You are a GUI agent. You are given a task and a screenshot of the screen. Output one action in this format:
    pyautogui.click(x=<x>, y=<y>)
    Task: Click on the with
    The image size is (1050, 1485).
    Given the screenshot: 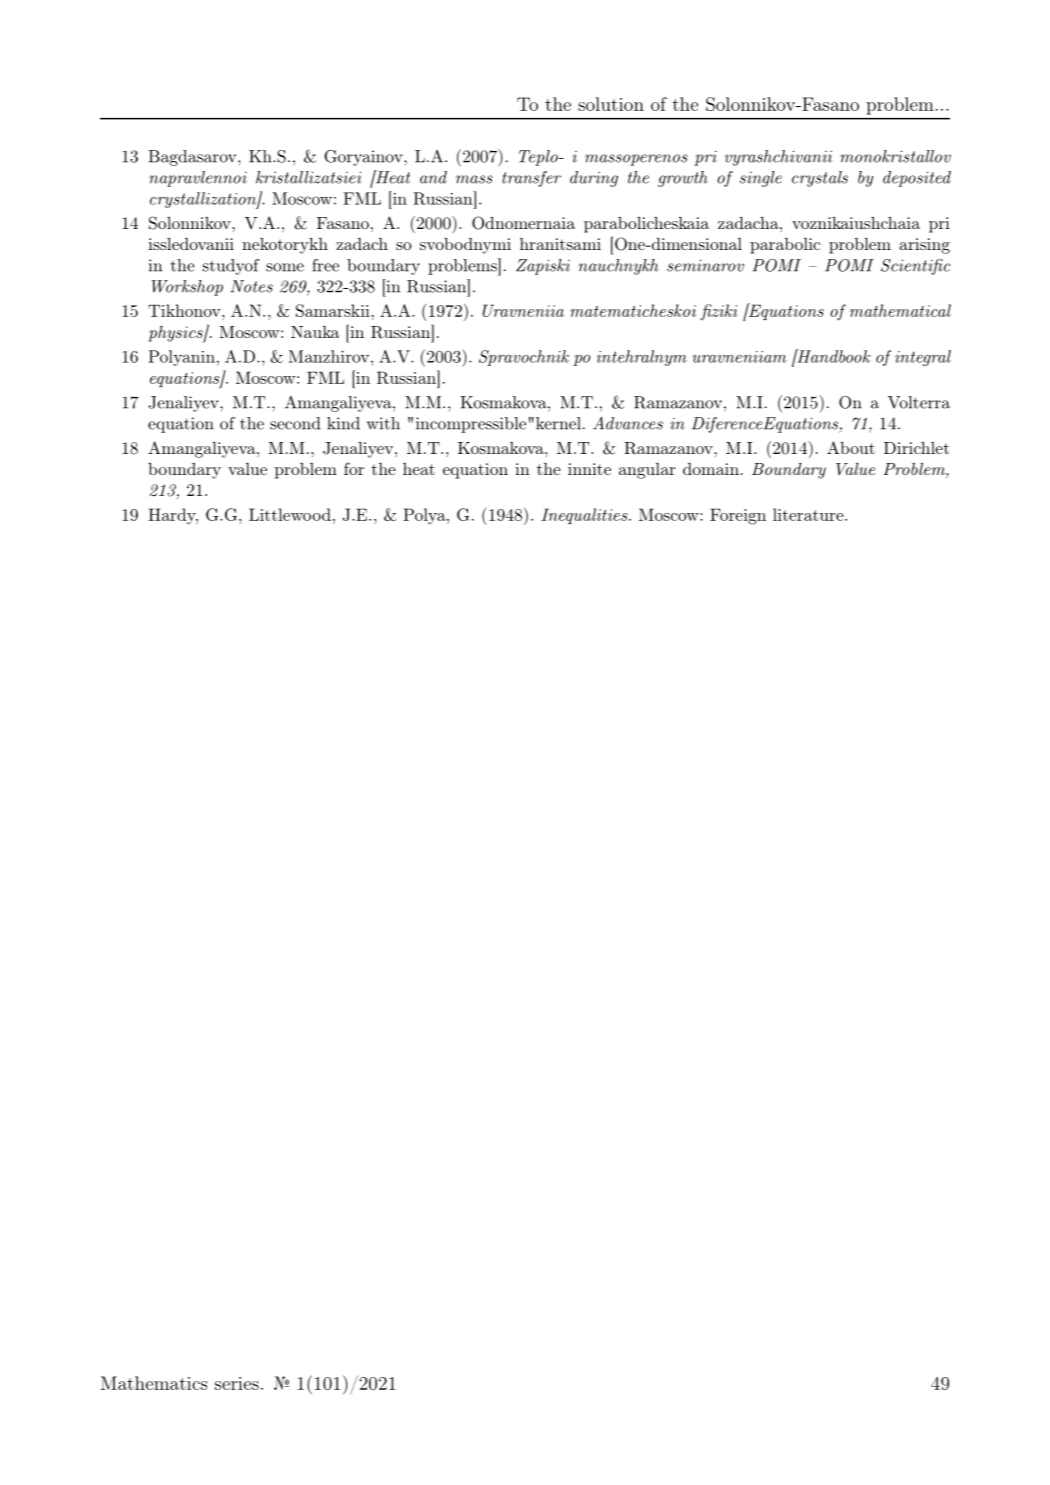 What is the action you would take?
    pyautogui.click(x=383, y=423)
